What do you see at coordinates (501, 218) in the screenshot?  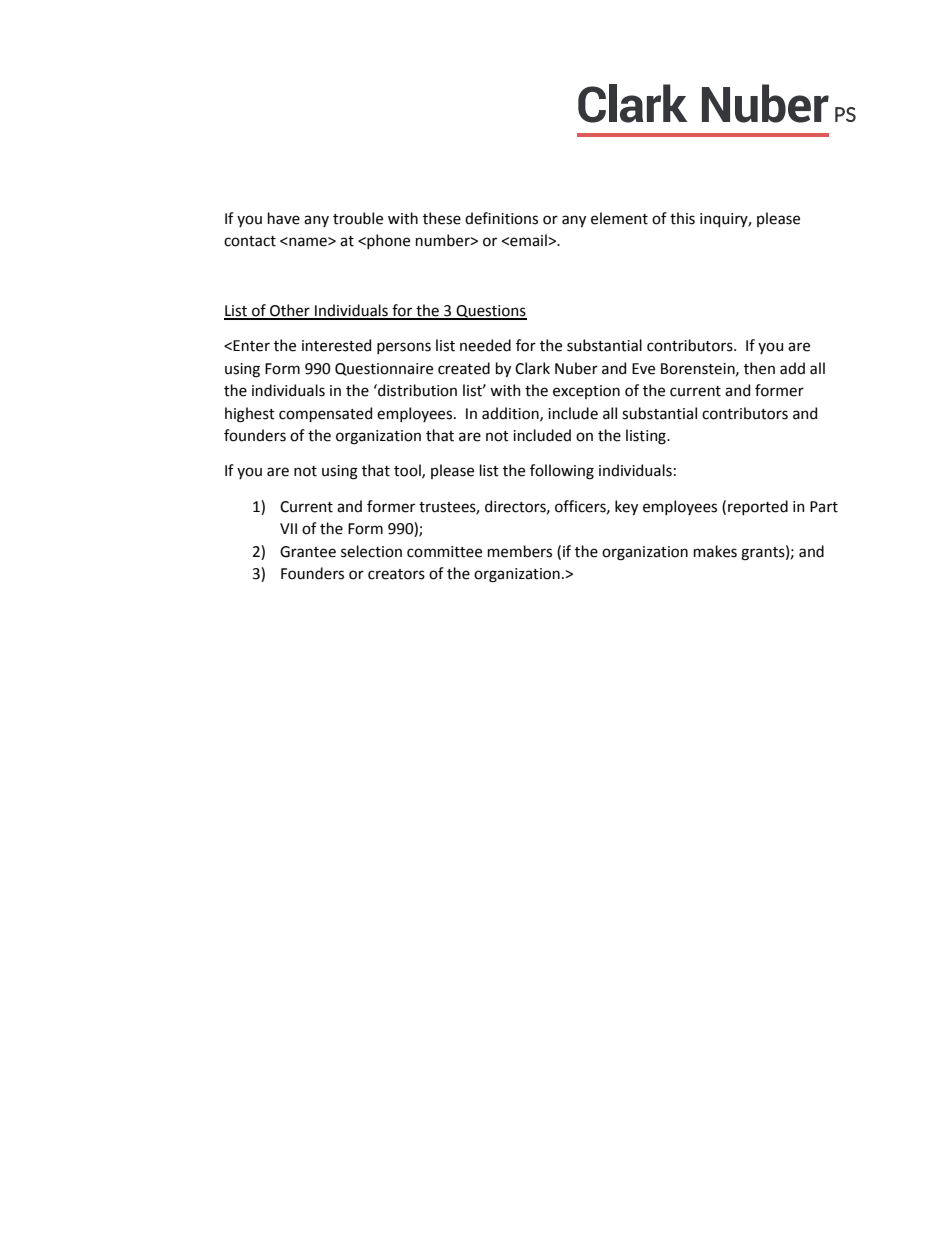 I see `definitions` at bounding box center [501, 218].
